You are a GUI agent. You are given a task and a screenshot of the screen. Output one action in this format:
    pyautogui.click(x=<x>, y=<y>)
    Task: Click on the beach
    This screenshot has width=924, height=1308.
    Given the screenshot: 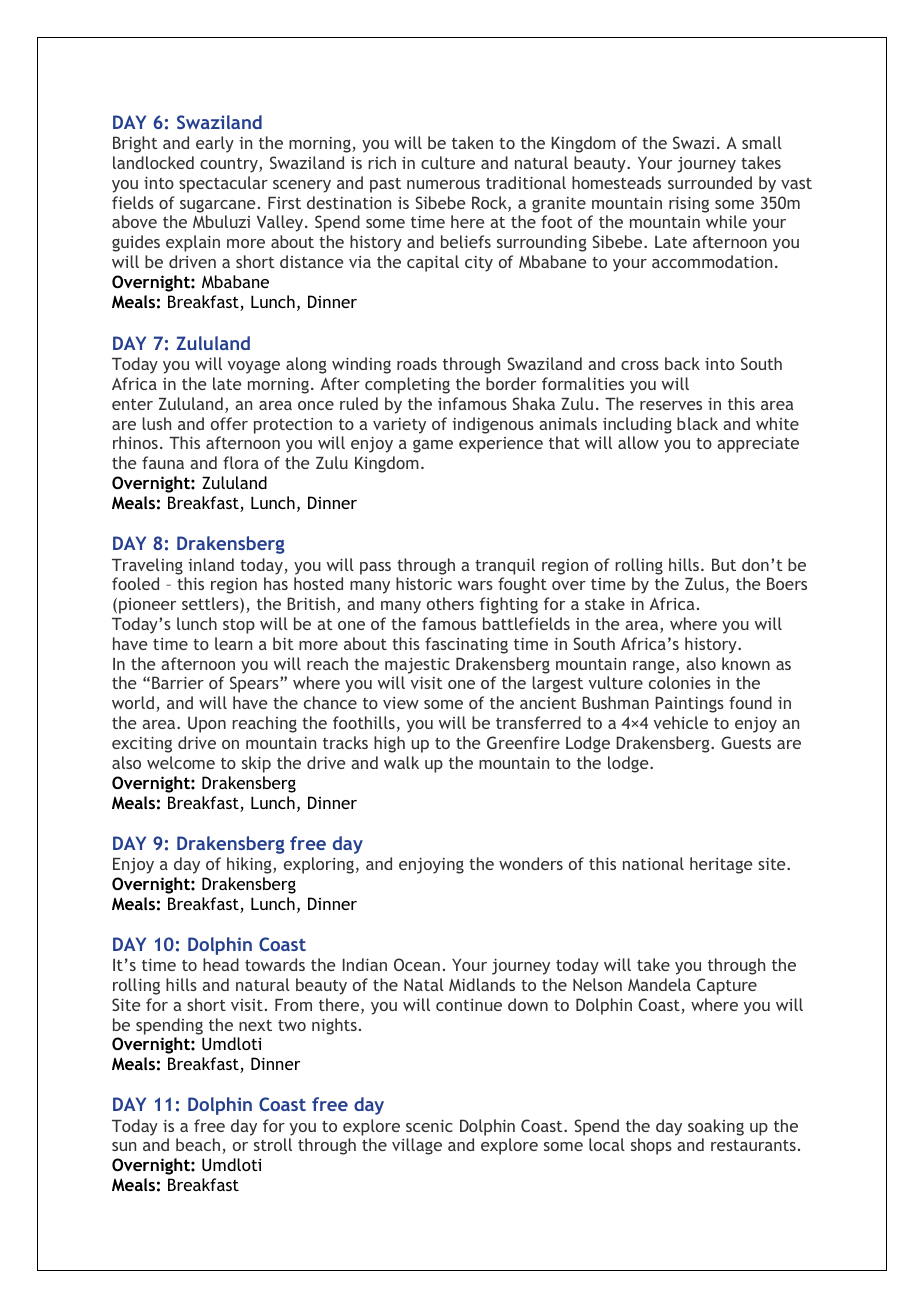 What is the action you would take?
    pyautogui.click(x=199, y=1146)
